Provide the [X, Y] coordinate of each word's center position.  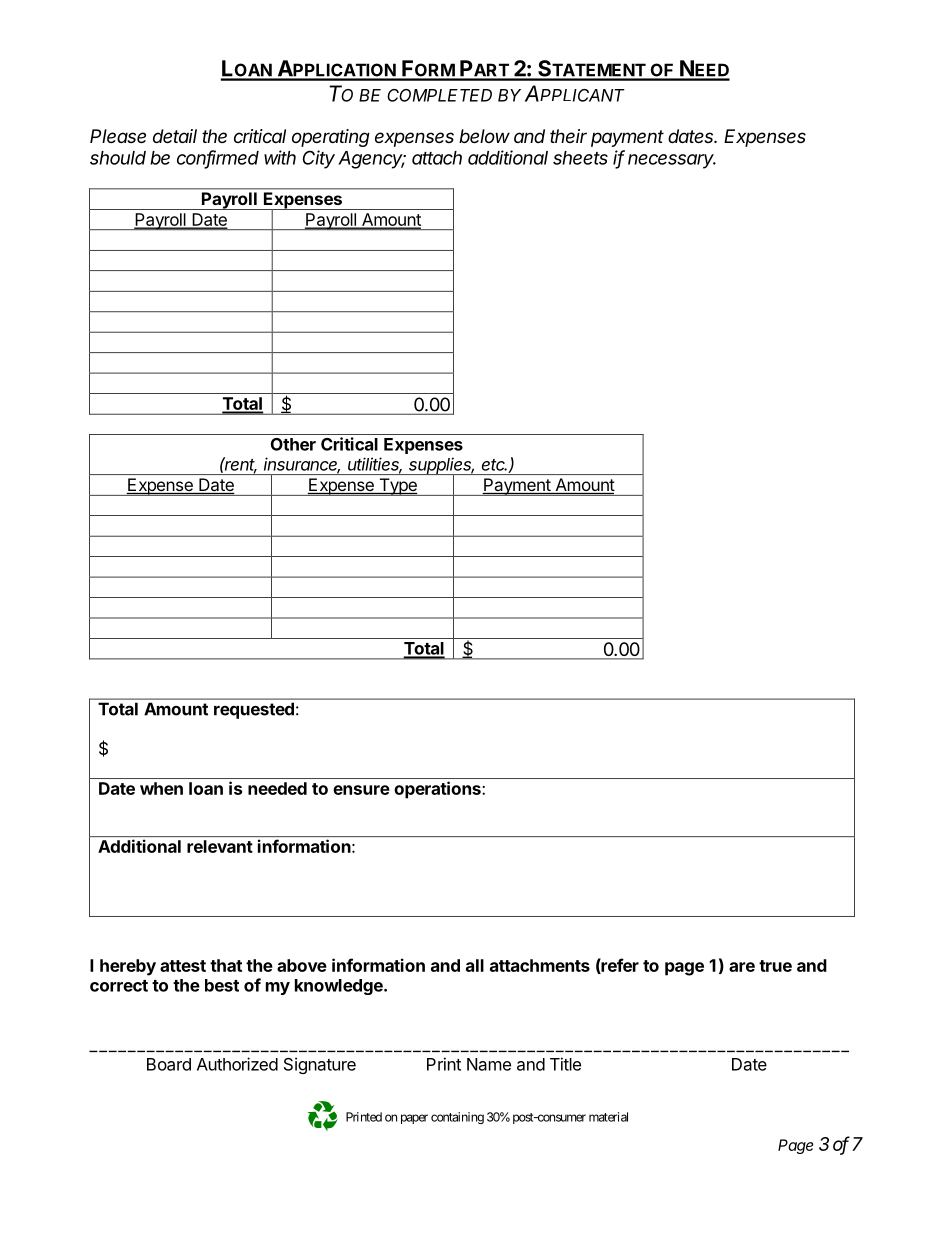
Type [398, 487]
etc [494, 465]
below [484, 136]
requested [254, 711]
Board [169, 1064]
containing [457, 1118]
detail [175, 136]
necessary [672, 161]
